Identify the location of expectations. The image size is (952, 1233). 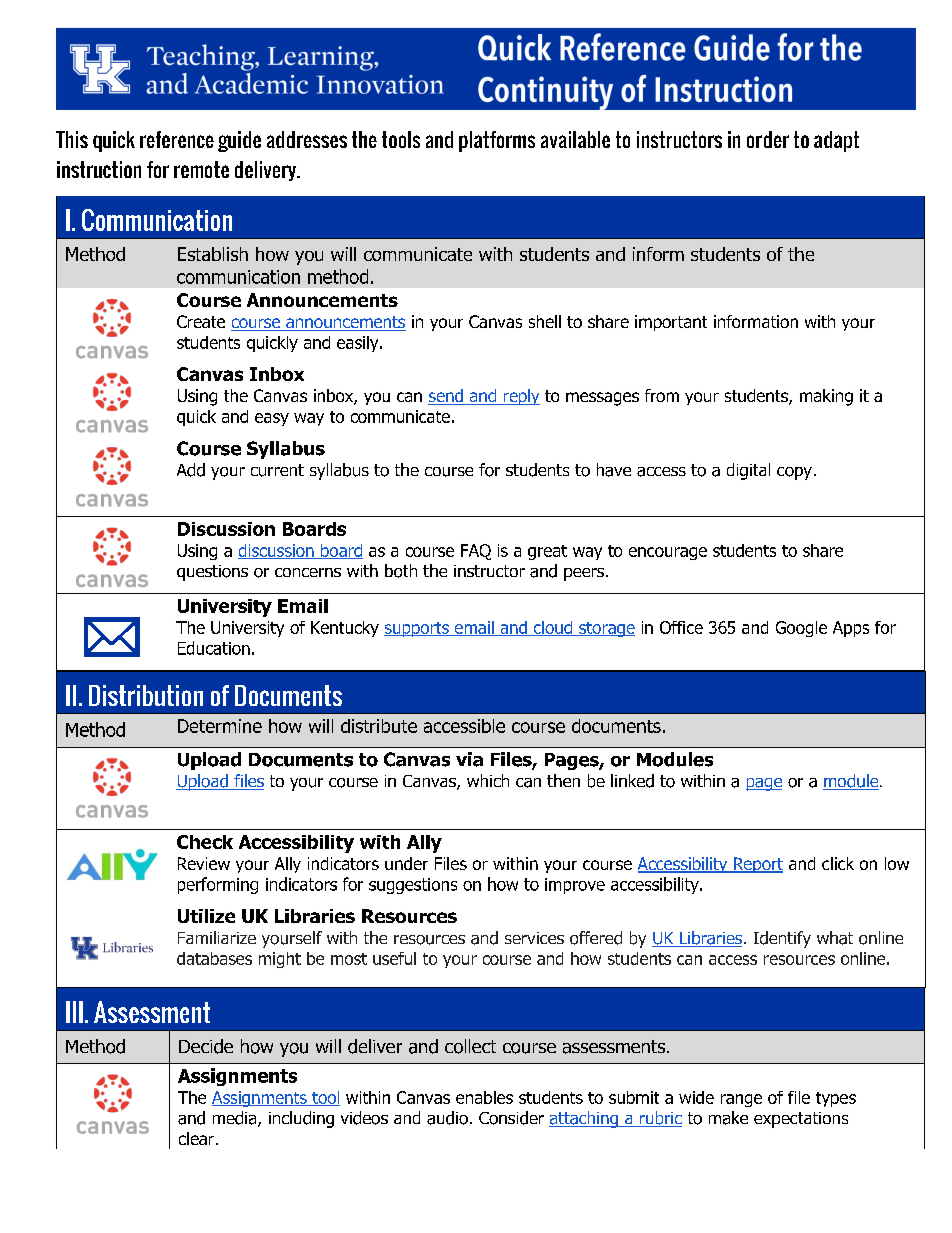
(801, 1120).
